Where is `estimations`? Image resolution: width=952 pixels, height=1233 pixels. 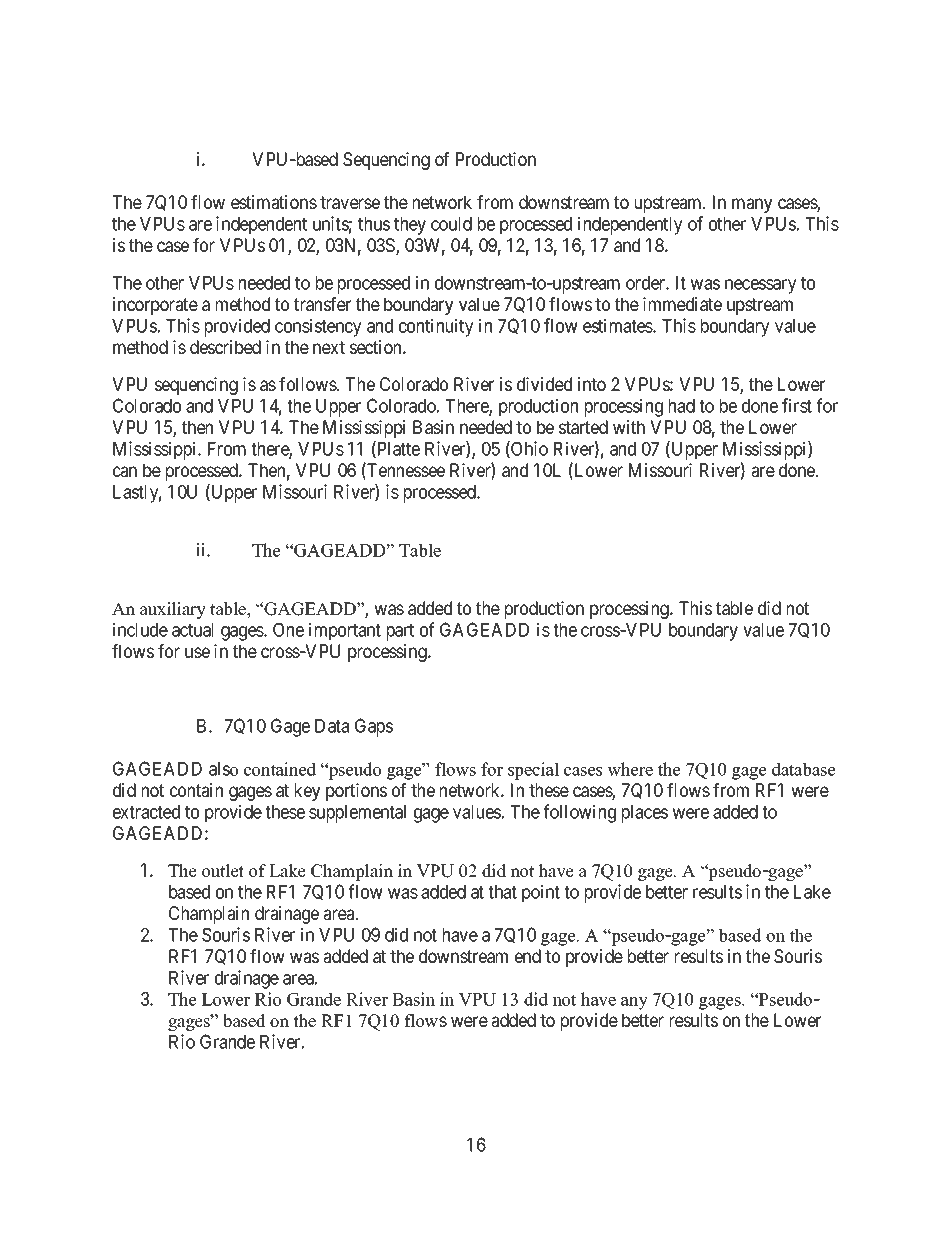
estimations is located at coordinates (274, 202).
